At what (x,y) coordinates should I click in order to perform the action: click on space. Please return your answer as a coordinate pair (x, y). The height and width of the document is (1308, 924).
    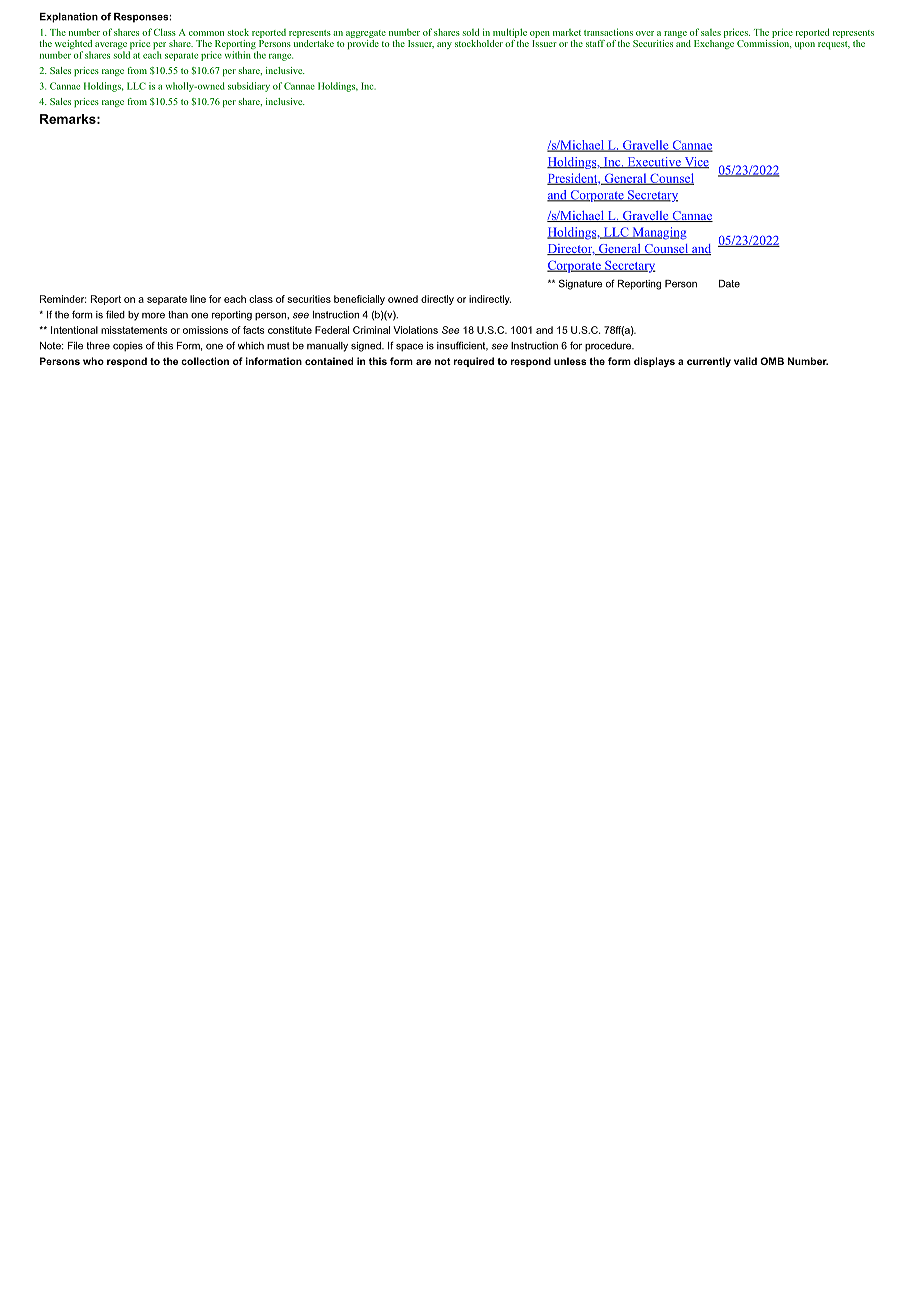
    Looking at the image, I should click on (409, 347).
